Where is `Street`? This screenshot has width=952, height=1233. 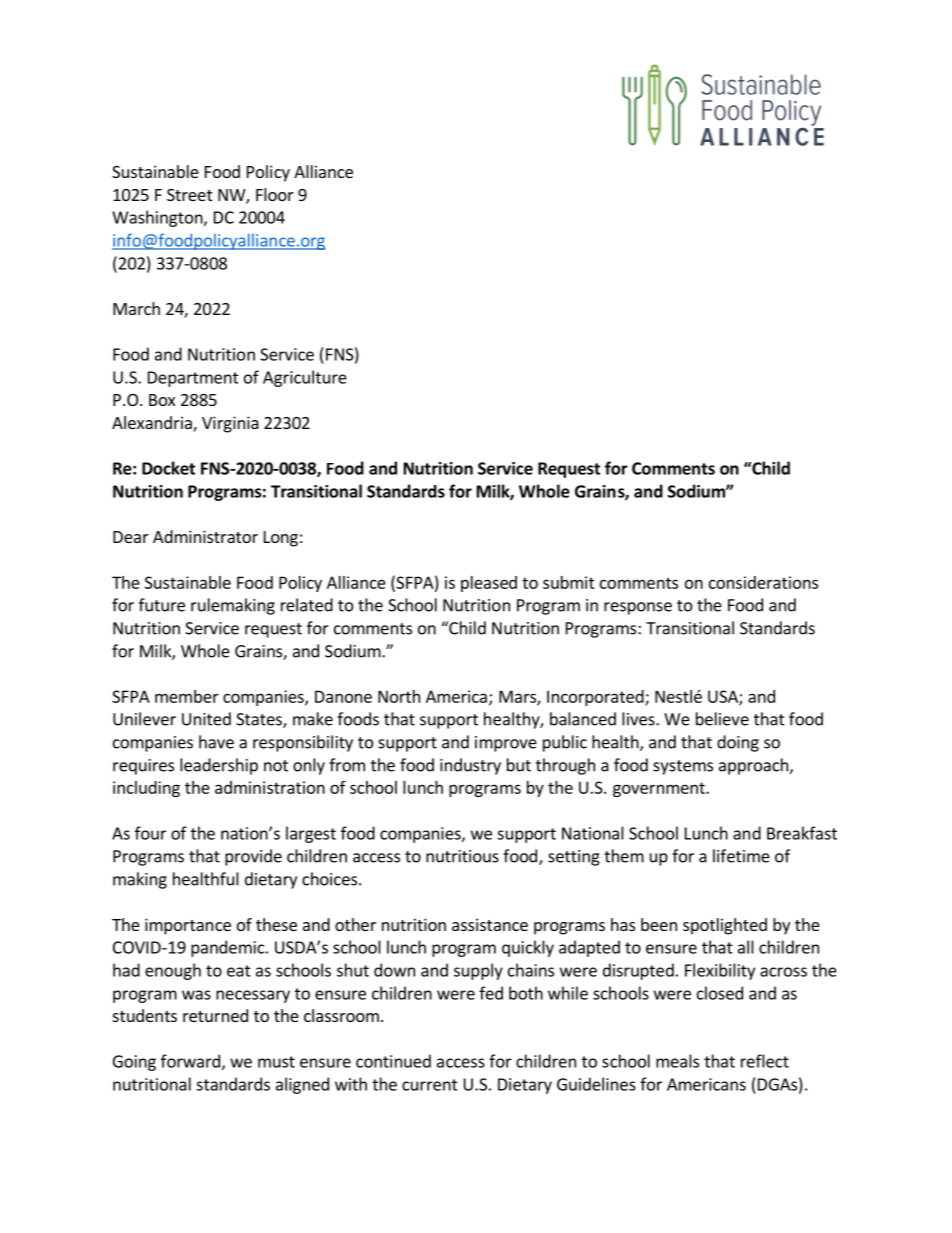
Street is located at coordinates (189, 195).
